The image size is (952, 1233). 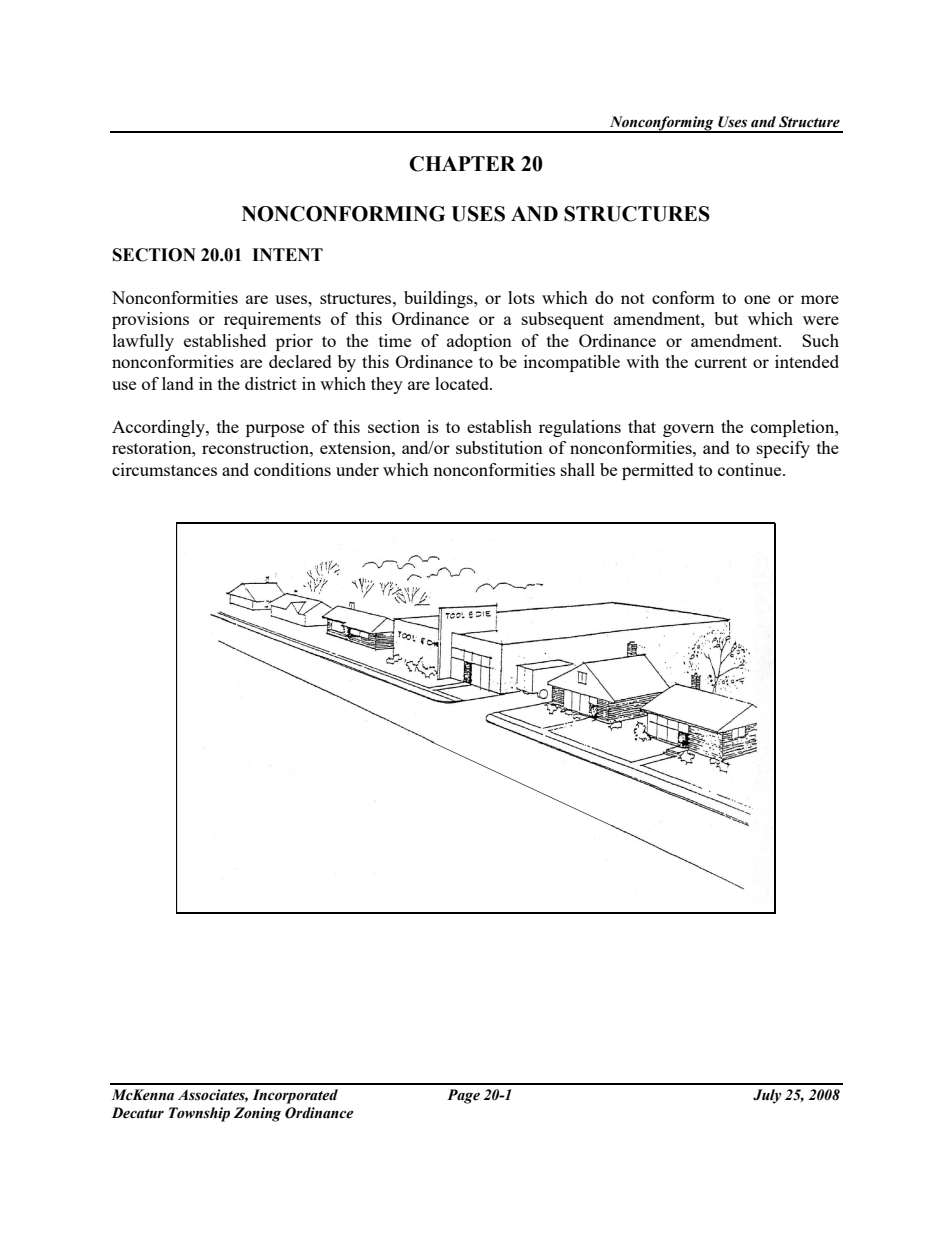 I want to click on Incorporated, so click(x=295, y=1096).
